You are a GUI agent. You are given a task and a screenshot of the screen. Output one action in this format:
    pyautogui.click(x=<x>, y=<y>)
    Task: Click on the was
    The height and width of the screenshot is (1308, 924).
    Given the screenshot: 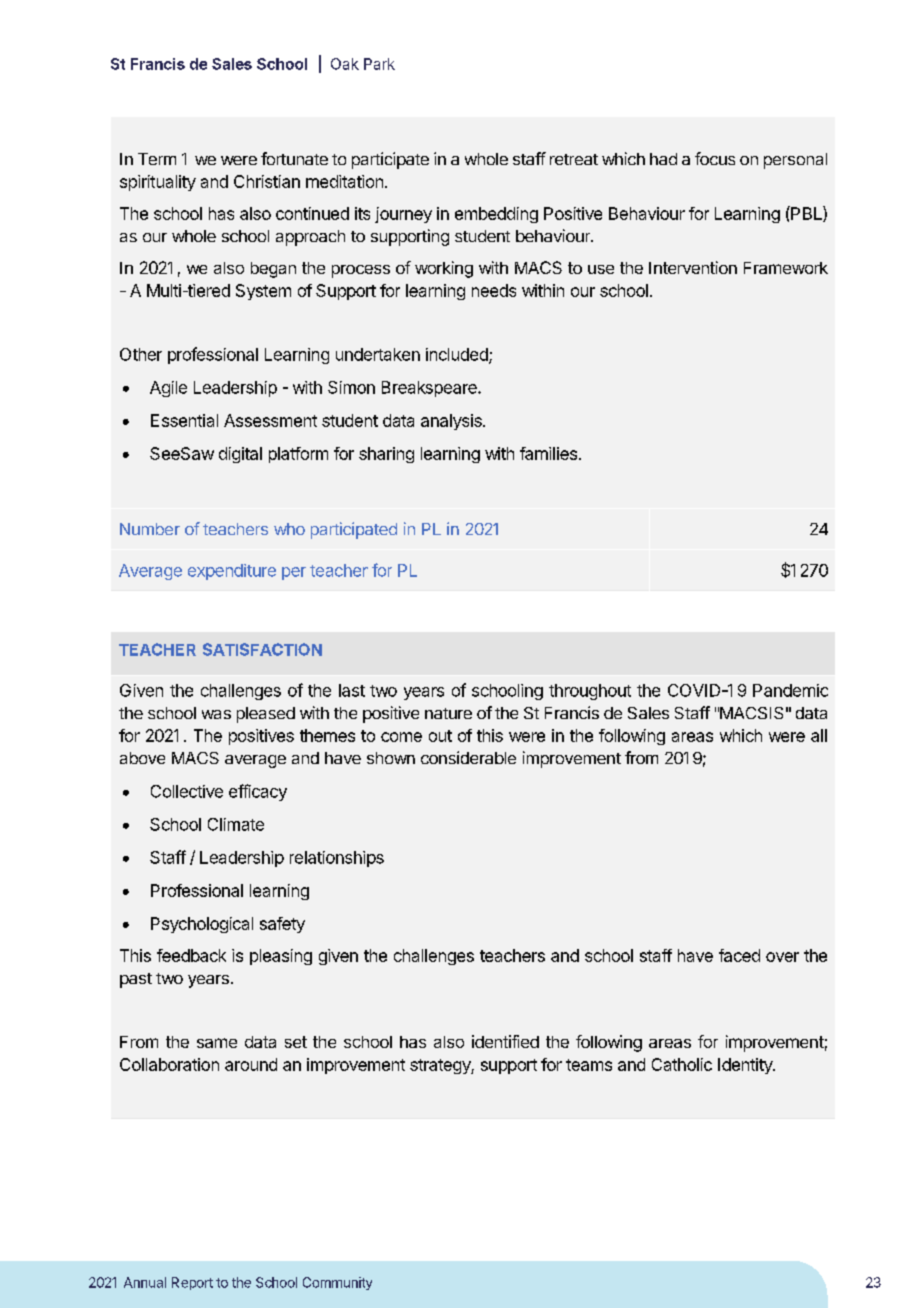 What is the action you would take?
    pyautogui.click(x=216, y=714)
